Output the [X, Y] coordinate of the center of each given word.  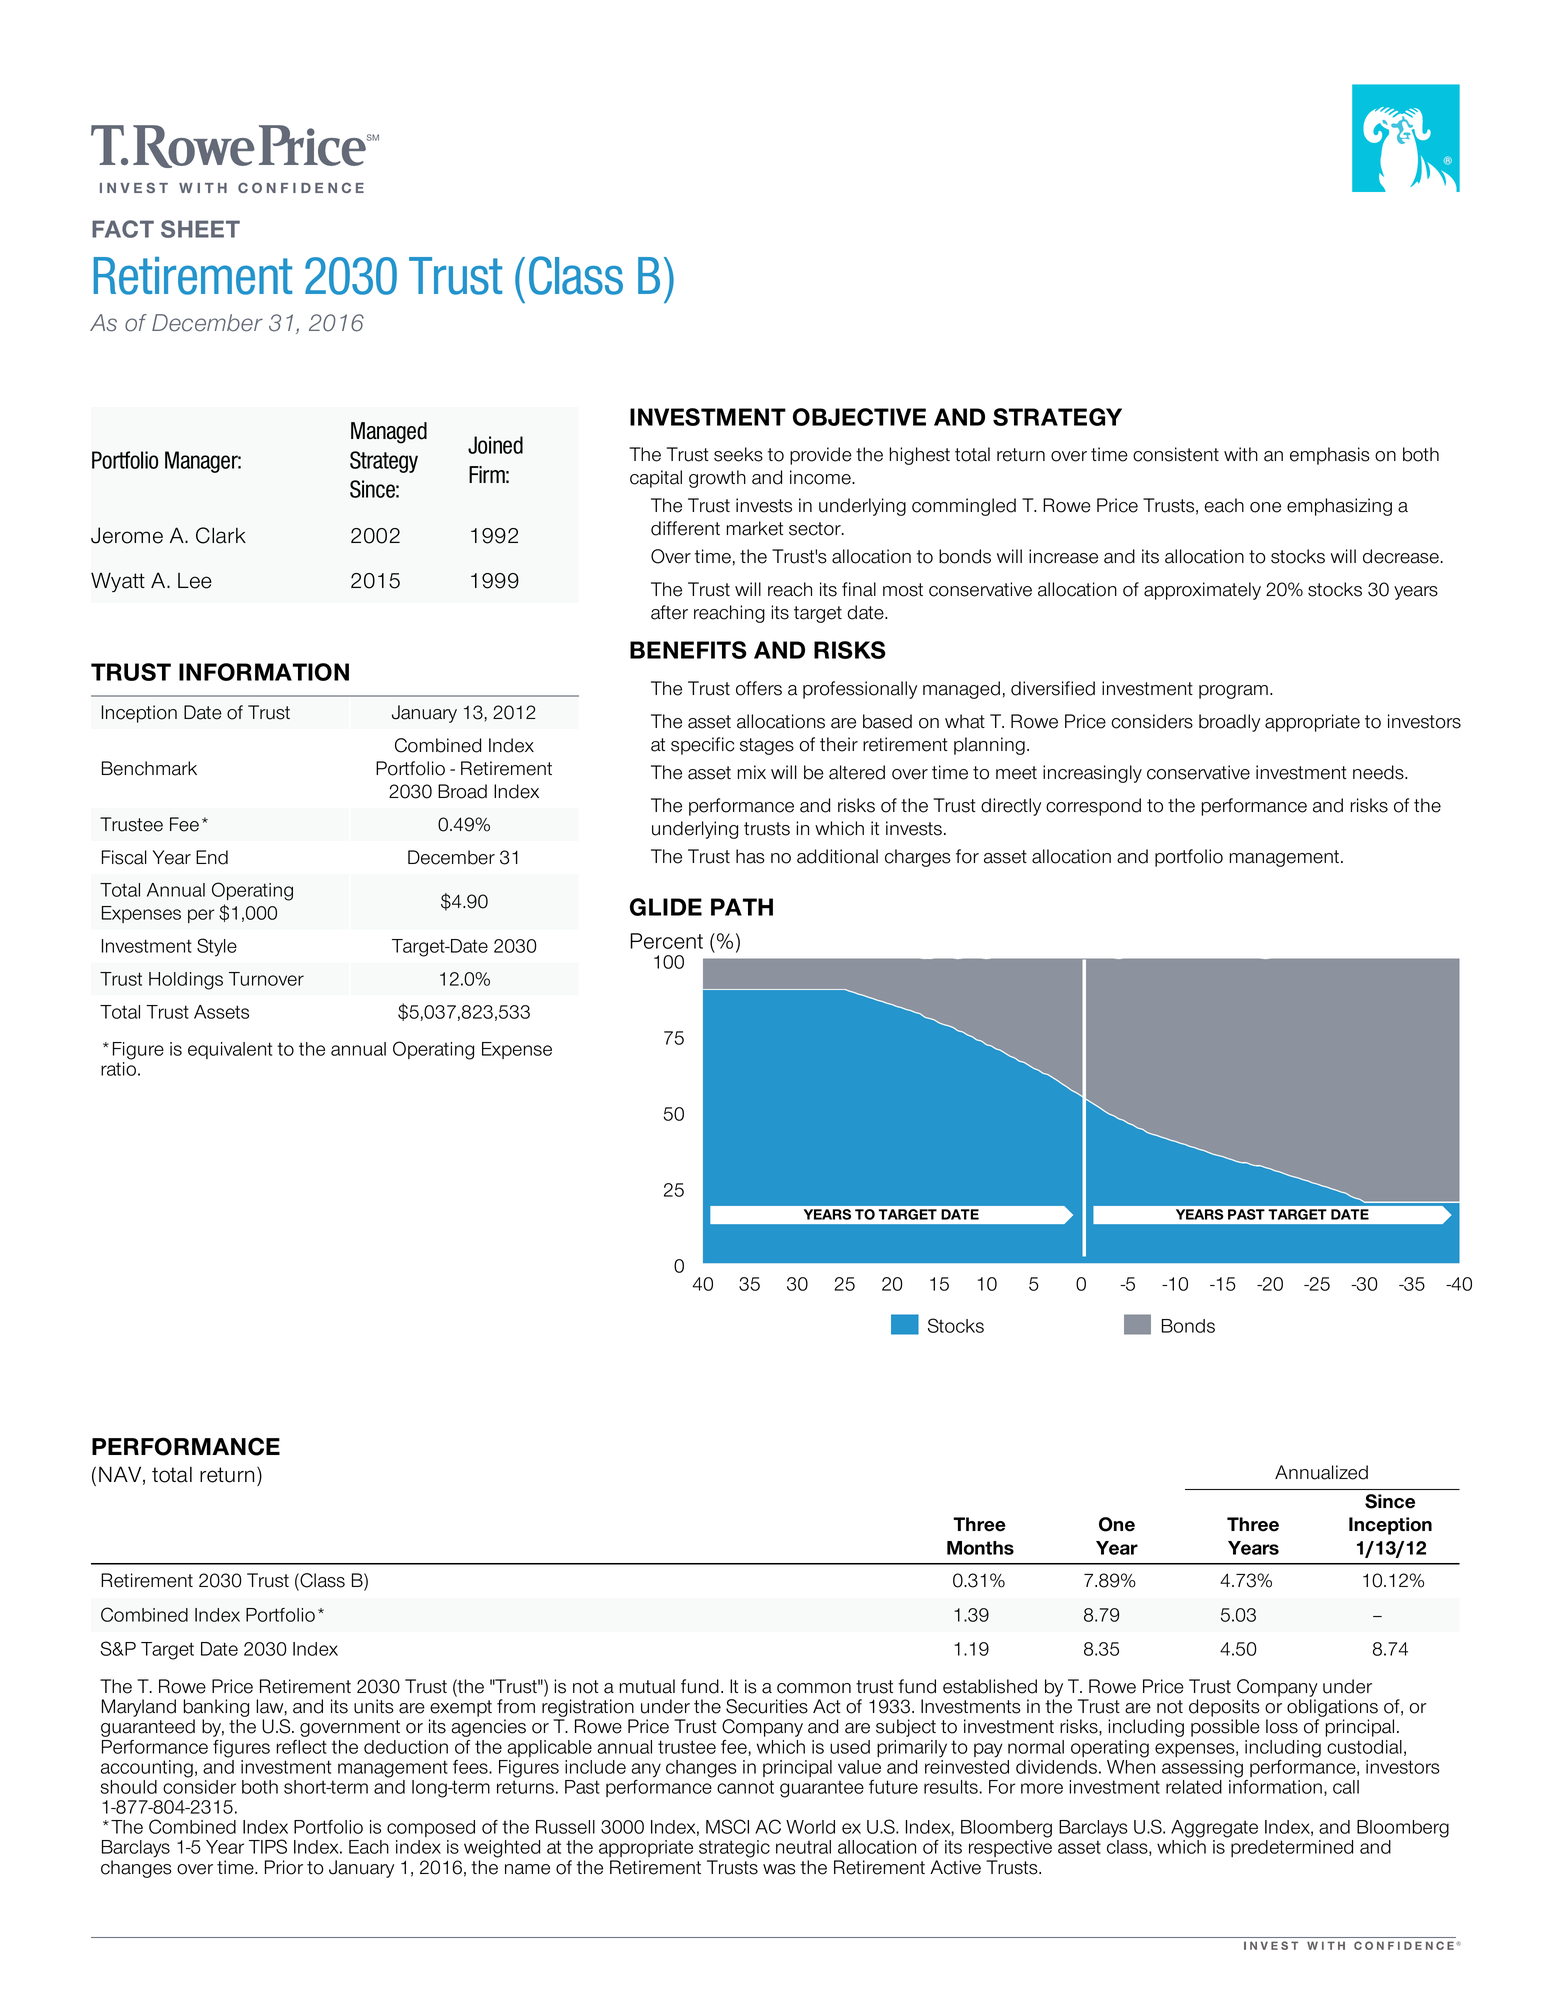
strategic [734, 1849]
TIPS [268, 1846]
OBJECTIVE [859, 417]
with [1241, 454]
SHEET [200, 229]
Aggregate [1214, 1829]
